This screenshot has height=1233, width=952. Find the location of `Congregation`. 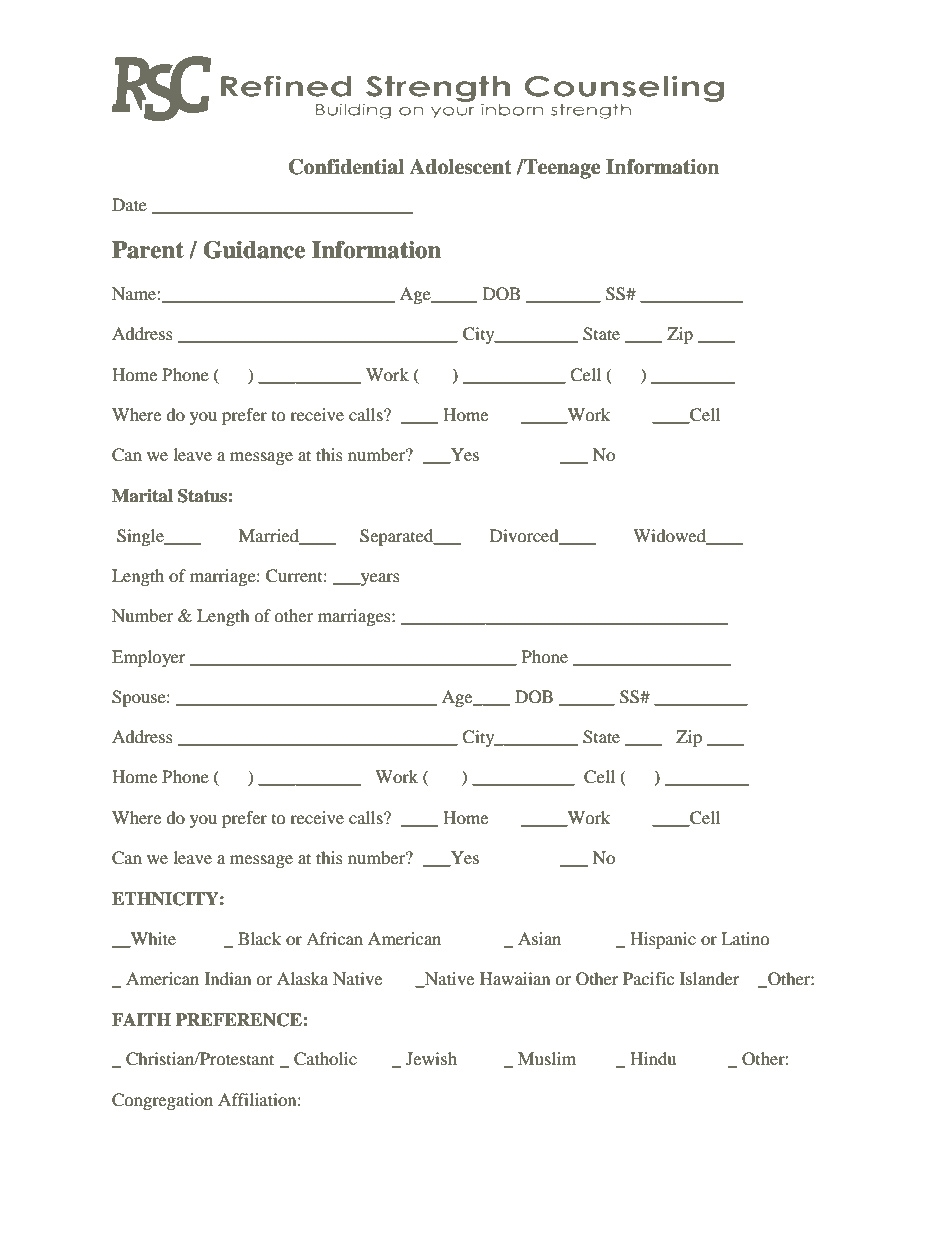

Congregation is located at coordinates (162, 1101).
